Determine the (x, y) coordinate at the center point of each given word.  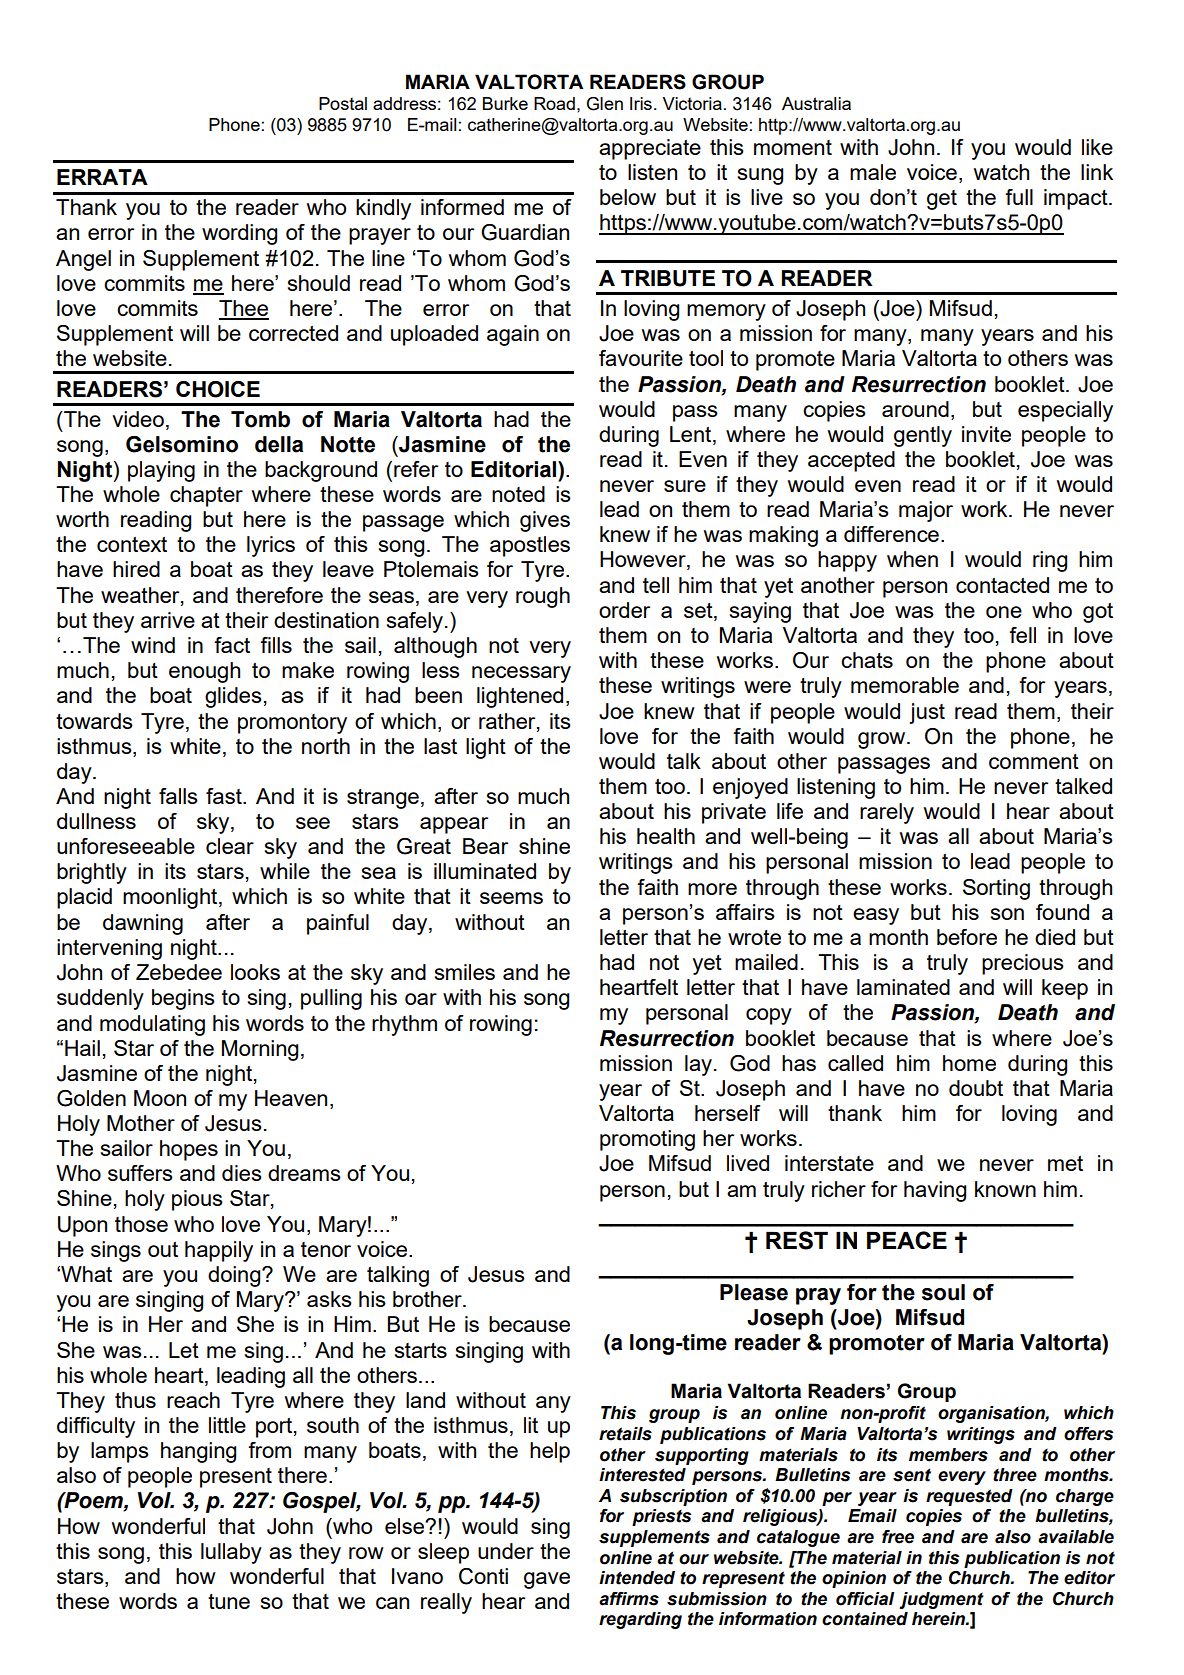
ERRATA (102, 177)
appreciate (650, 149)
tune (229, 1601)
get (942, 200)
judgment (941, 1600)
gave (547, 1580)
